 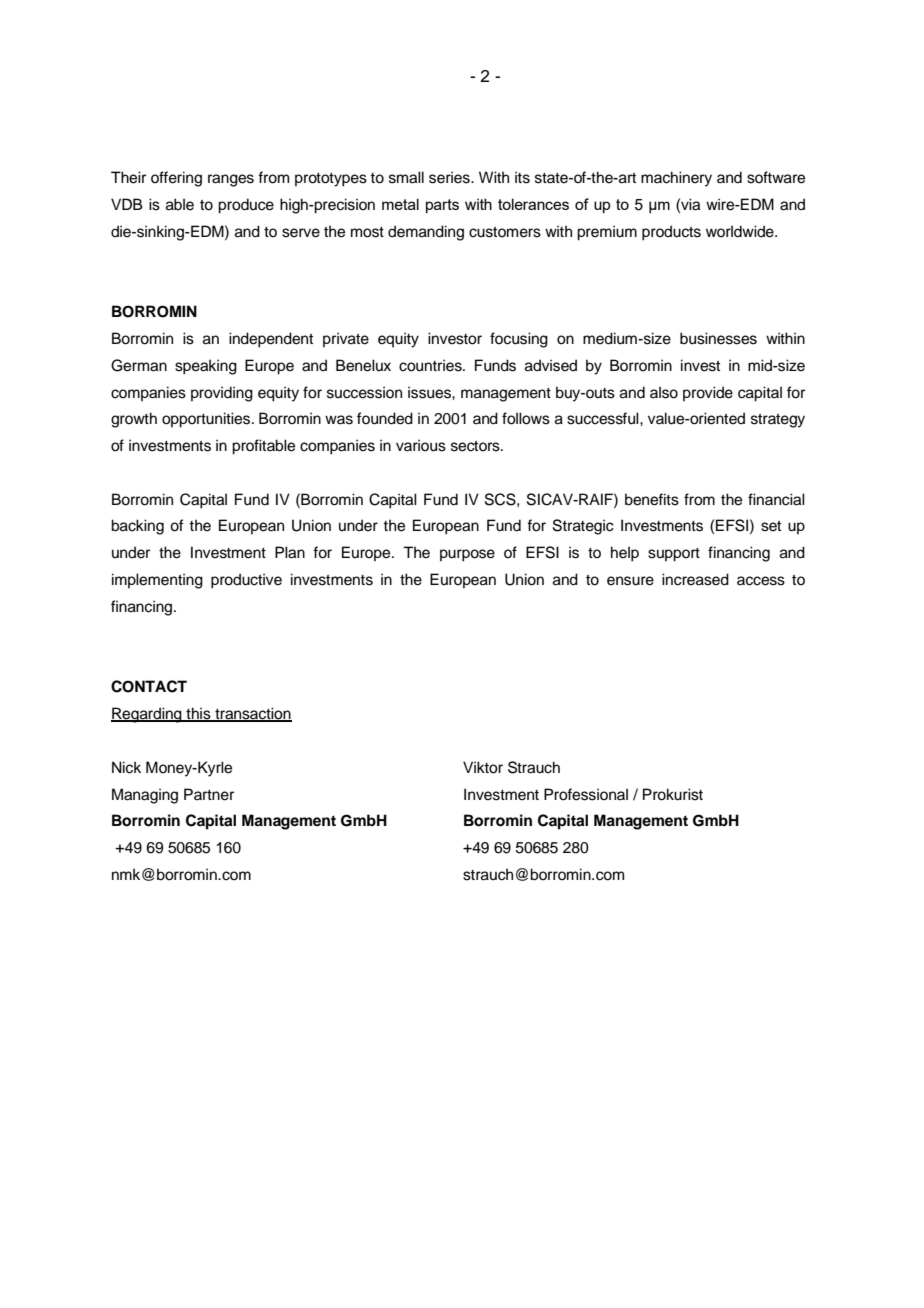 I want to click on Viktor, so click(x=483, y=767).
